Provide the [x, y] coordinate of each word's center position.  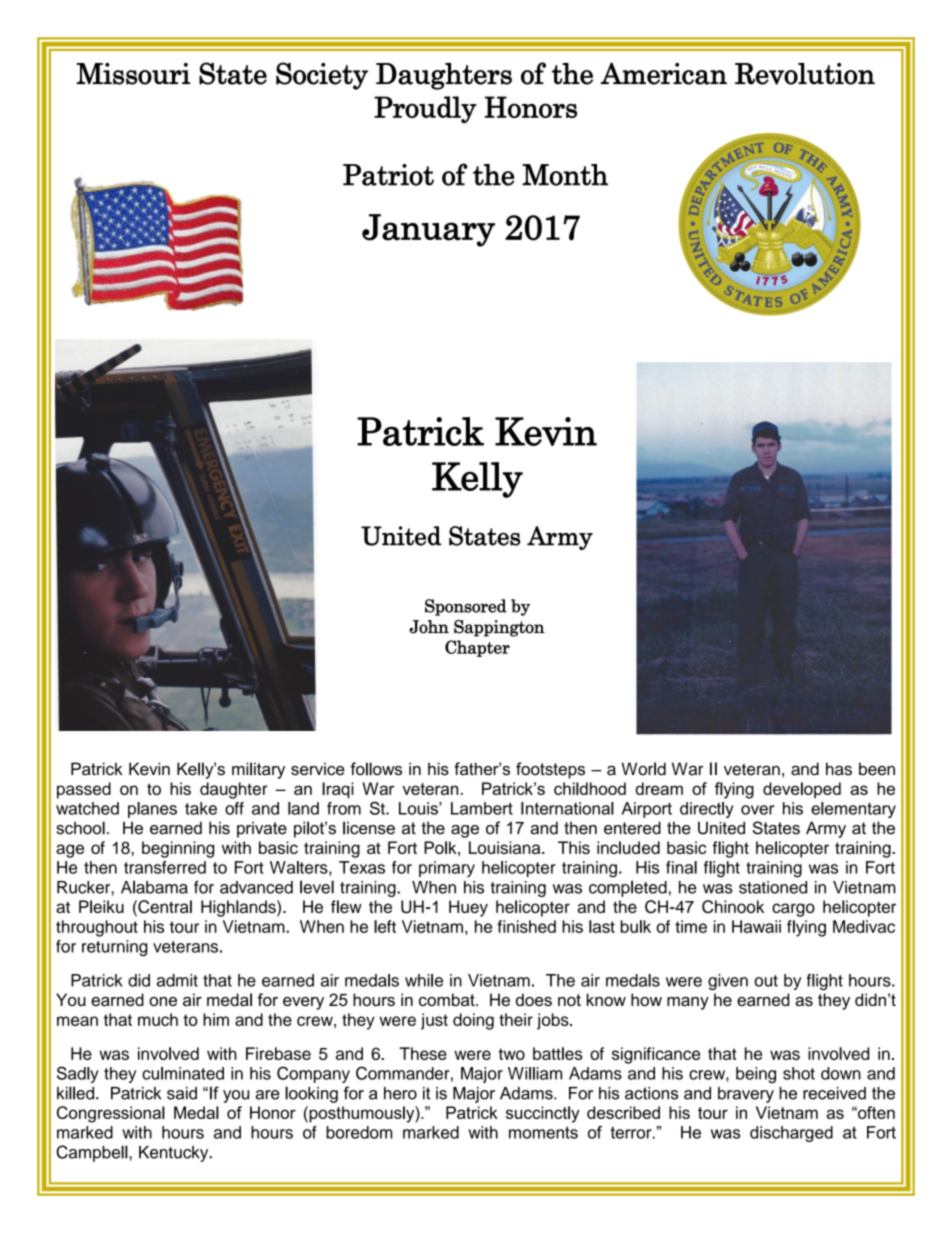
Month [565, 175]
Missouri [133, 74]
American [663, 73]
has [839, 769]
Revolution [805, 74]
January [428, 230]
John [429, 627]
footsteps [550, 770]
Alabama [154, 887]
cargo [793, 910]
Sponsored [466, 607]
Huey [468, 908]
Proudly [425, 109]
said [182, 1093]
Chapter [477, 648]
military [258, 770]
